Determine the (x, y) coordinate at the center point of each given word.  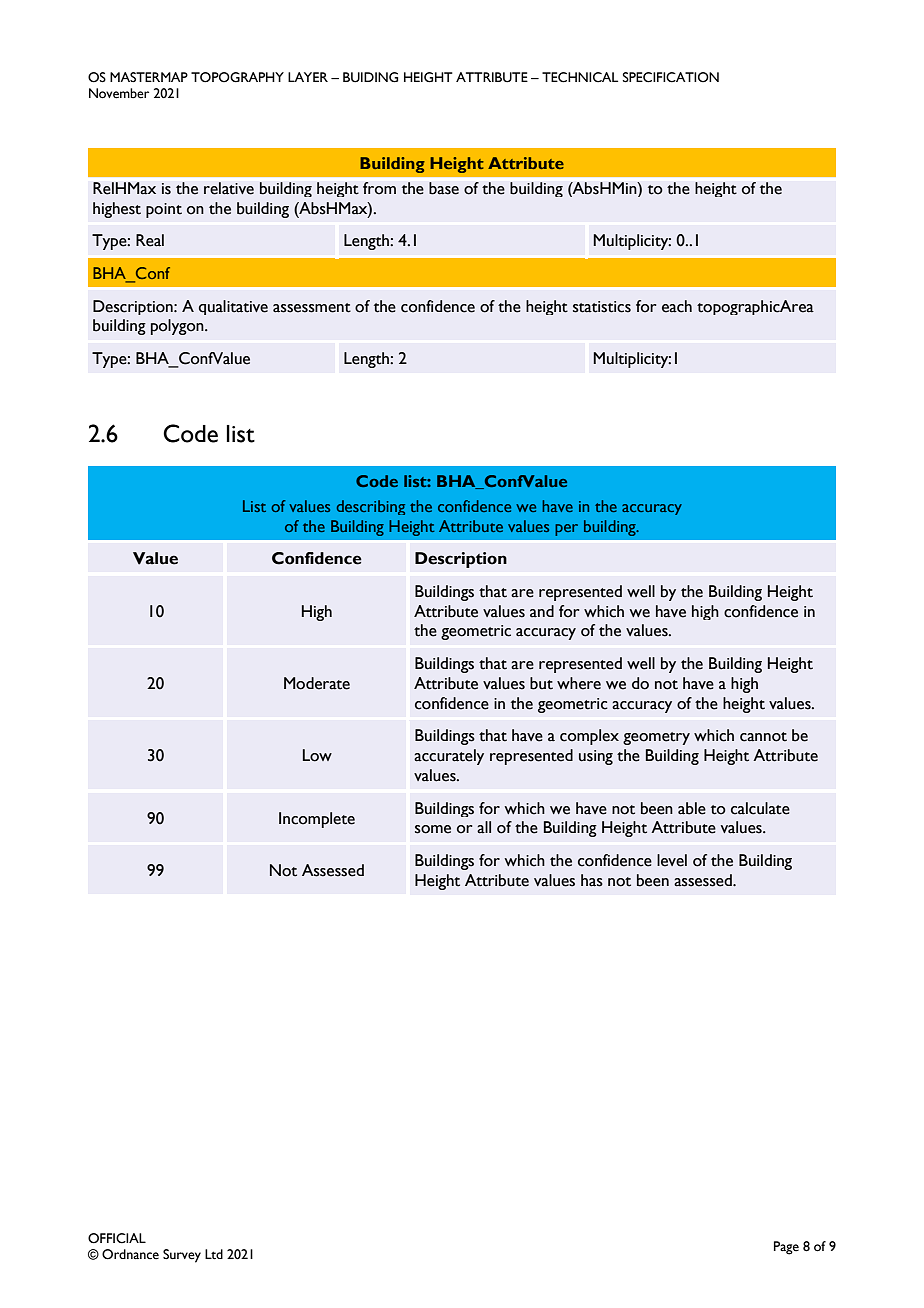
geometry (656, 738)
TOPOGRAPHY (237, 77)
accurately (449, 757)
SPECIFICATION (671, 77)
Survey (182, 1256)
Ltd (214, 1254)
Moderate (317, 683)
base (444, 188)
